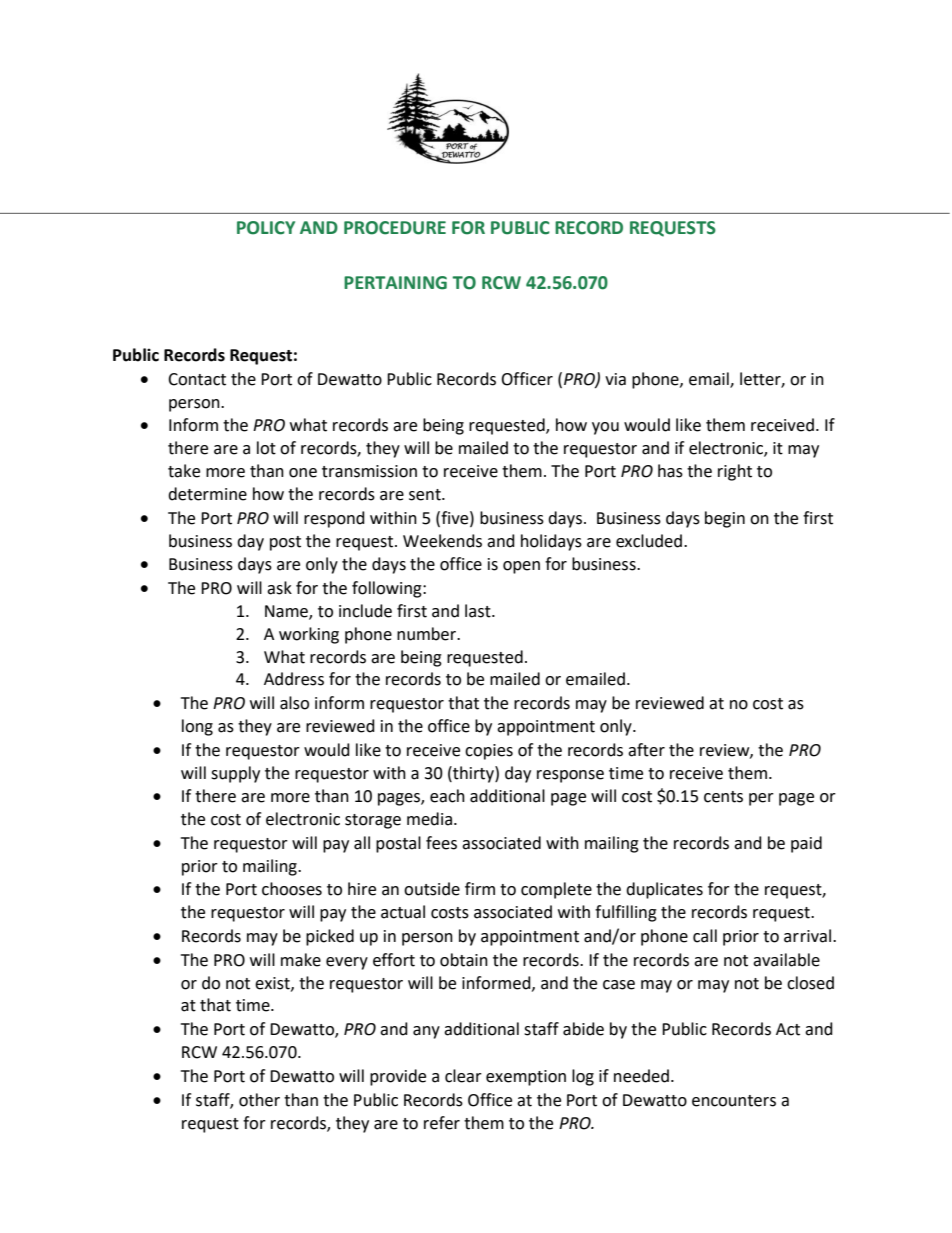 The image size is (952, 1233). Describe the element at coordinates (266, 228) in the screenshot. I see `POLICY` at that location.
